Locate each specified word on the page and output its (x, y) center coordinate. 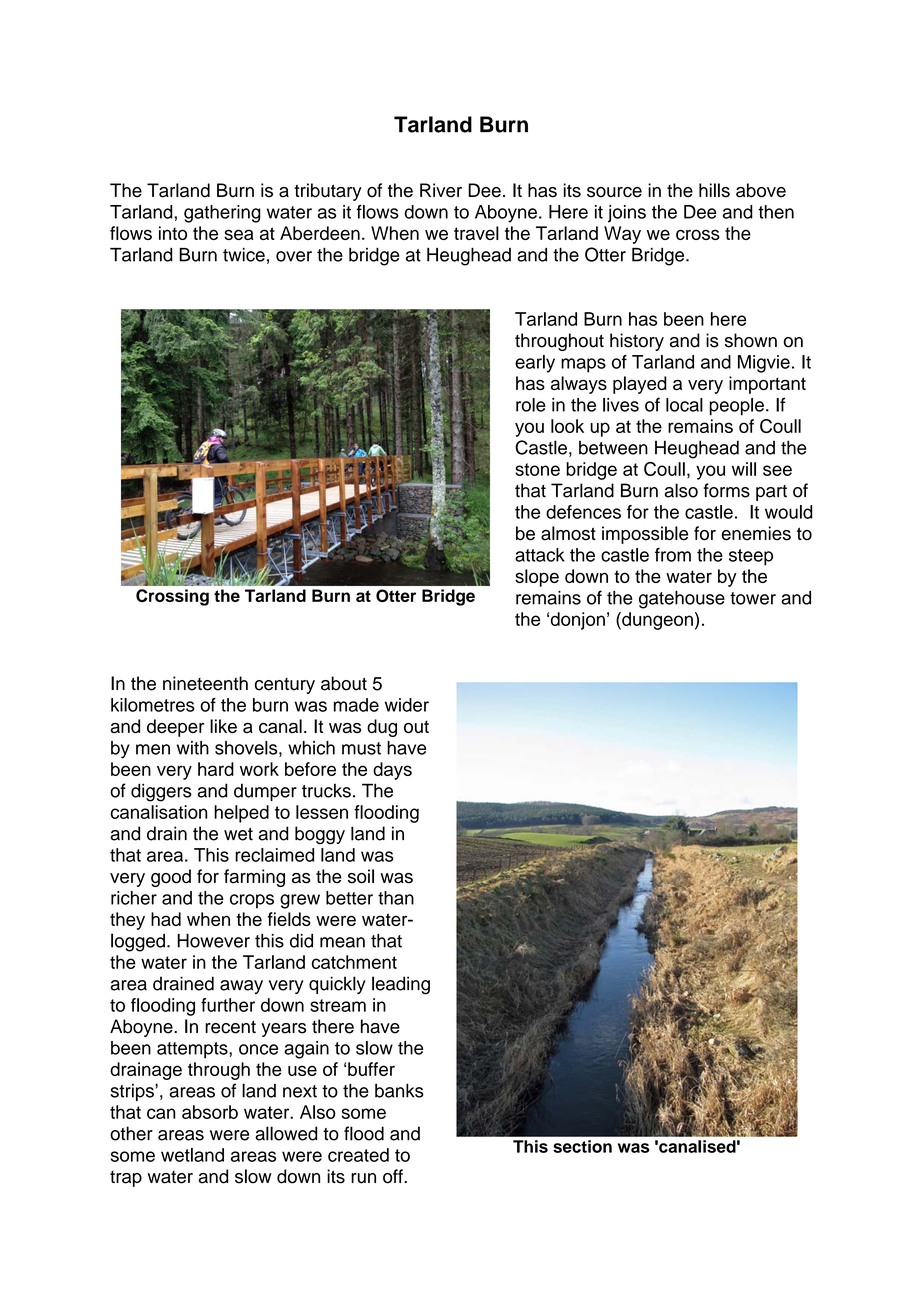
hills (714, 190)
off (394, 1176)
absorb (210, 1112)
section (582, 1146)
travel (476, 233)
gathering (222, 214)
